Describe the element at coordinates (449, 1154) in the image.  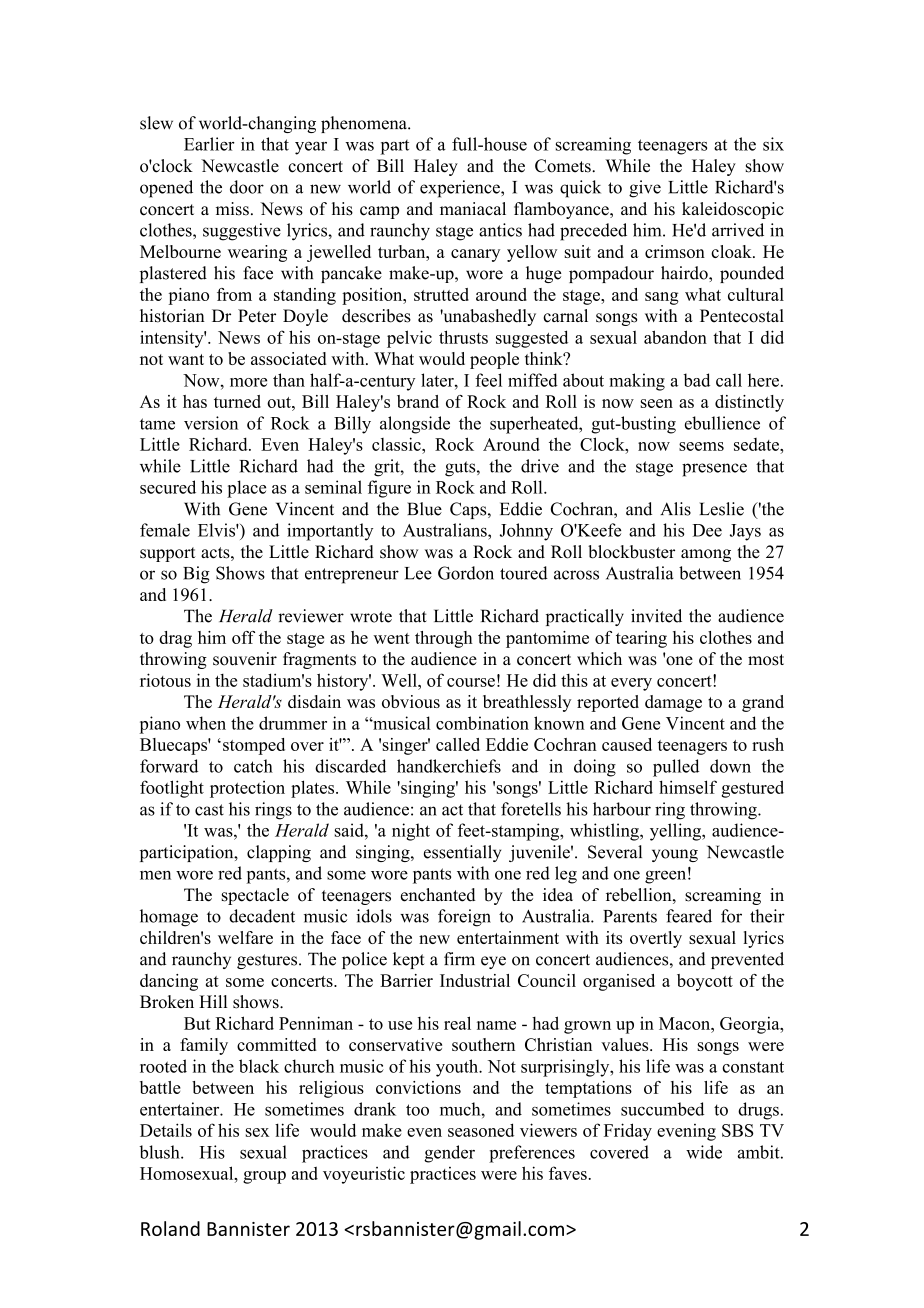
I see `gender` at that location.
